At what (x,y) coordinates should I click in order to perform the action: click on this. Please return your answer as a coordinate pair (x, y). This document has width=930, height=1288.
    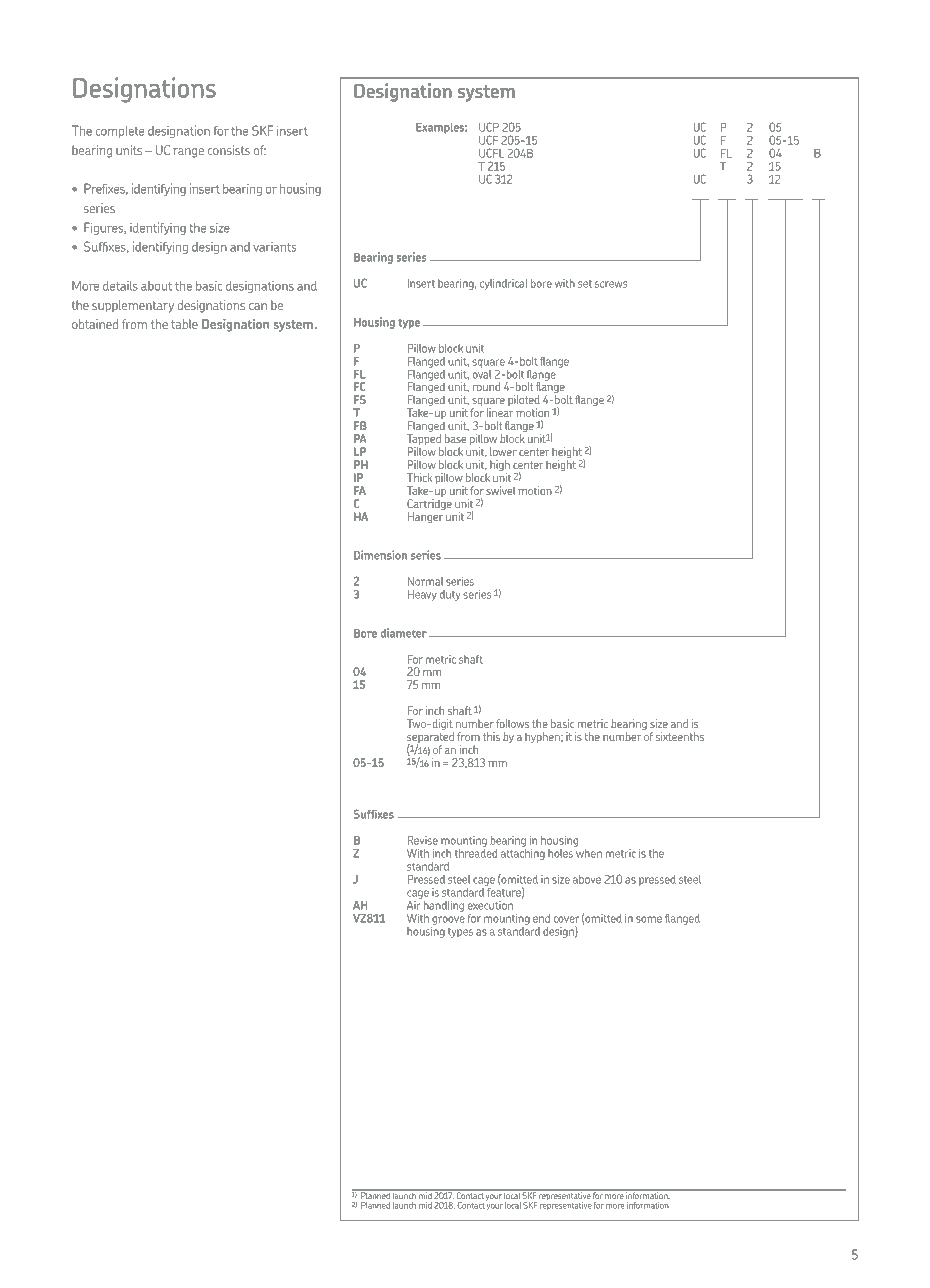
    Looking at the image, I should click on (491, 736).
